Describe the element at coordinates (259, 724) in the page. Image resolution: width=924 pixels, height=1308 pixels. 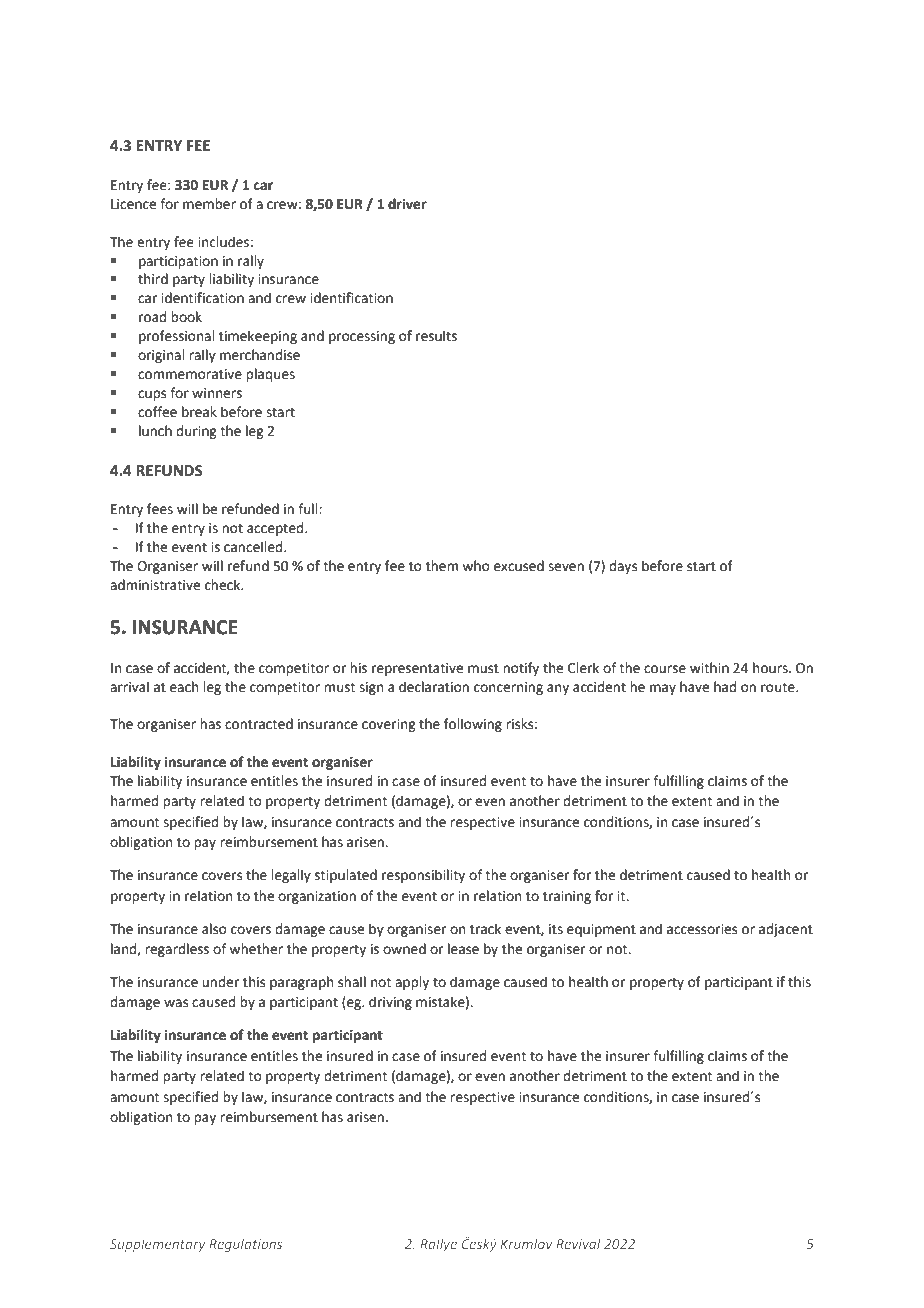
I see `contracted` at that location.
